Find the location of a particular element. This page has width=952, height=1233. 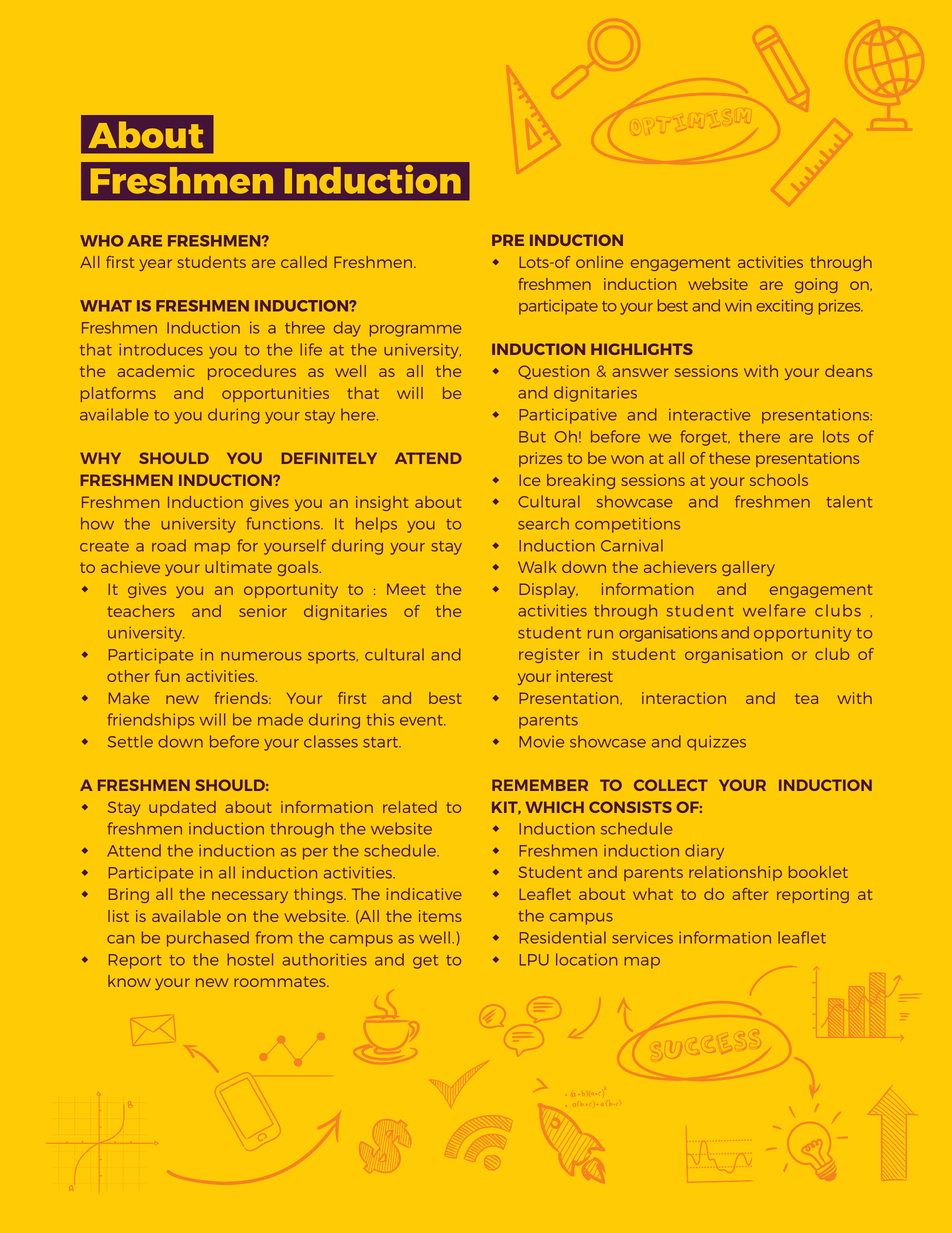

teachers is located at coordinates (141, 611).
